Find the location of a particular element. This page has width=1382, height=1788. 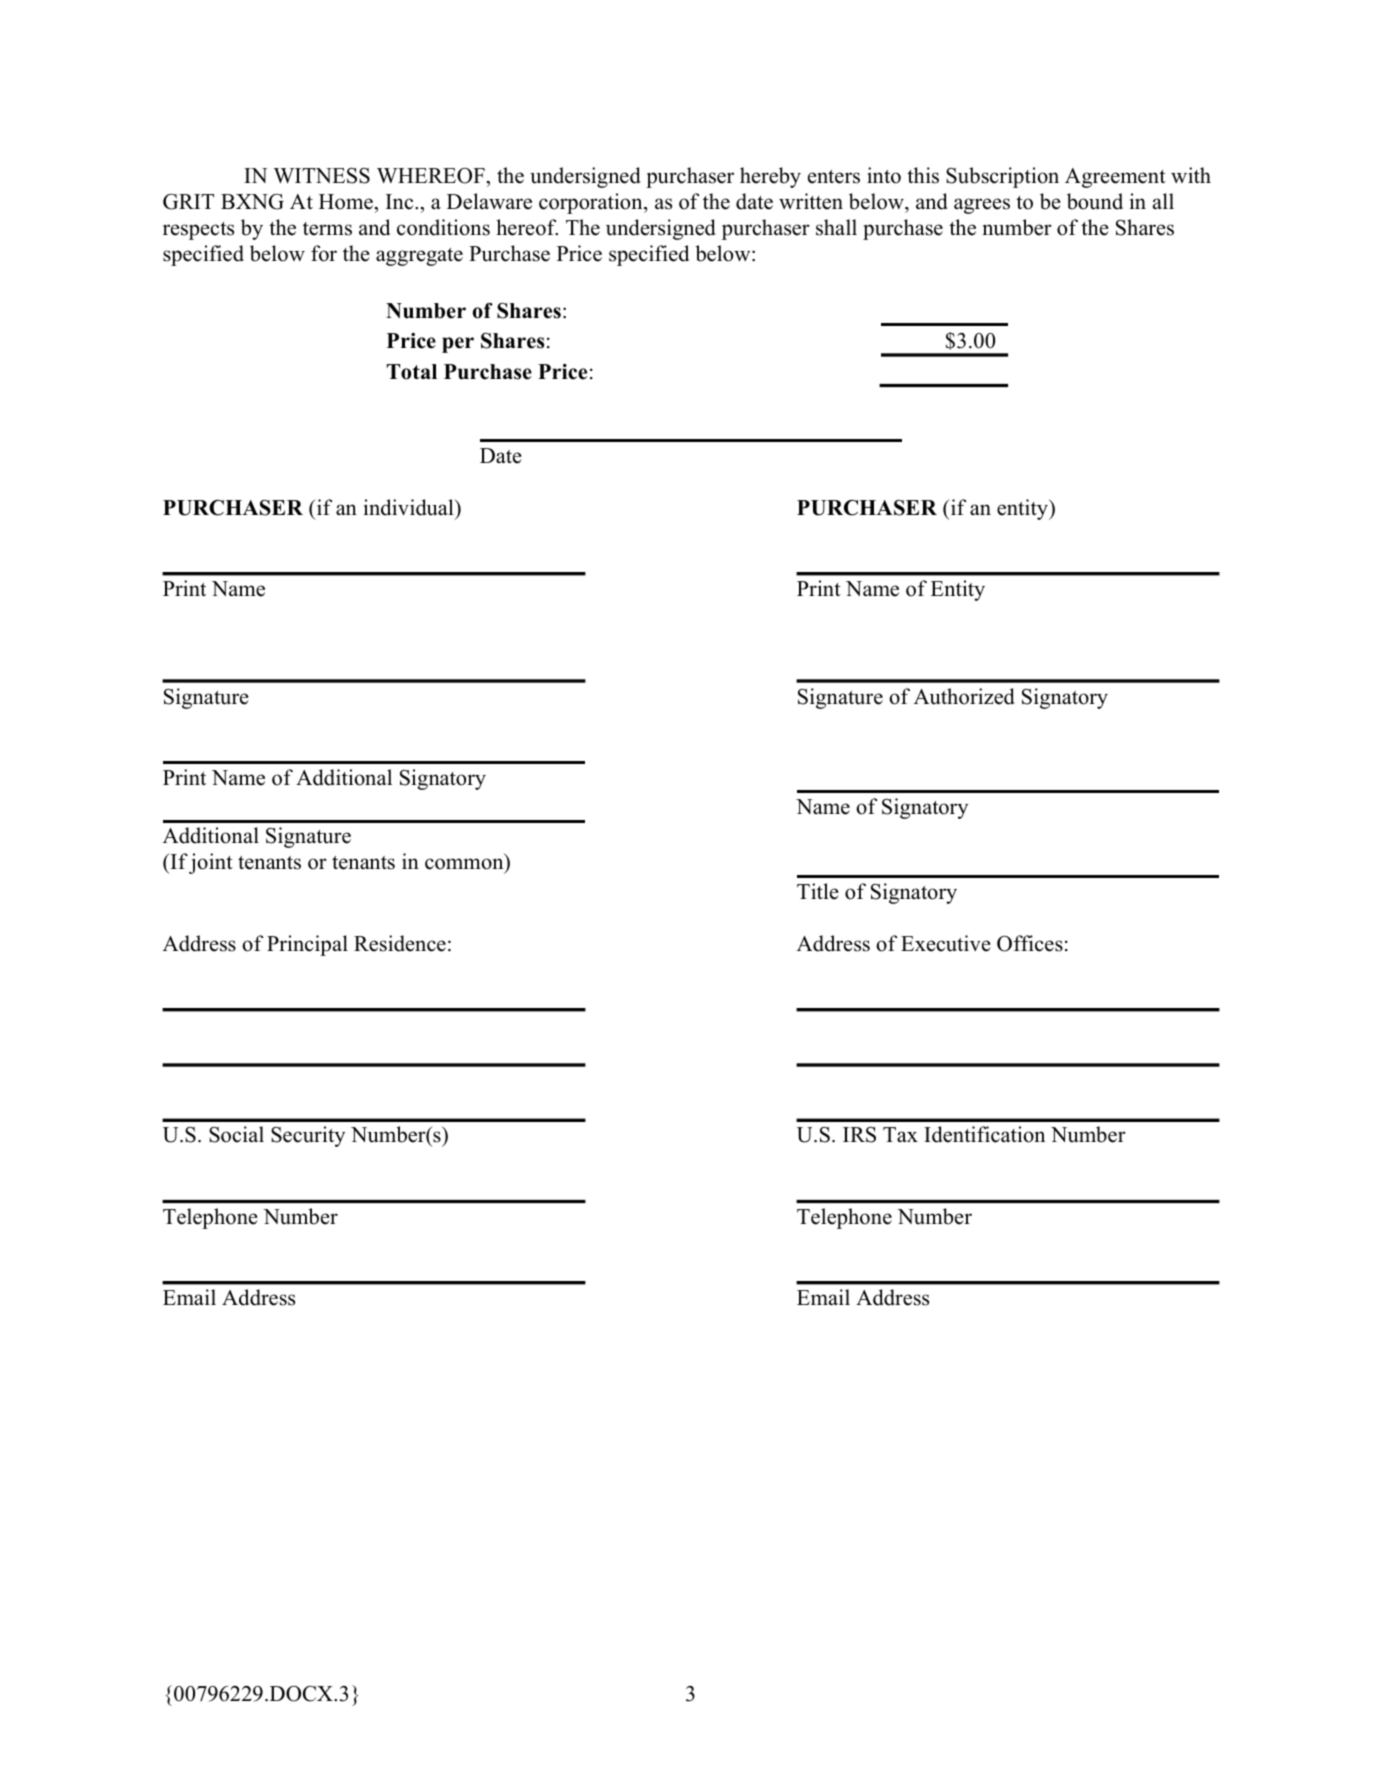

common is located at coordinates (465, 865).
